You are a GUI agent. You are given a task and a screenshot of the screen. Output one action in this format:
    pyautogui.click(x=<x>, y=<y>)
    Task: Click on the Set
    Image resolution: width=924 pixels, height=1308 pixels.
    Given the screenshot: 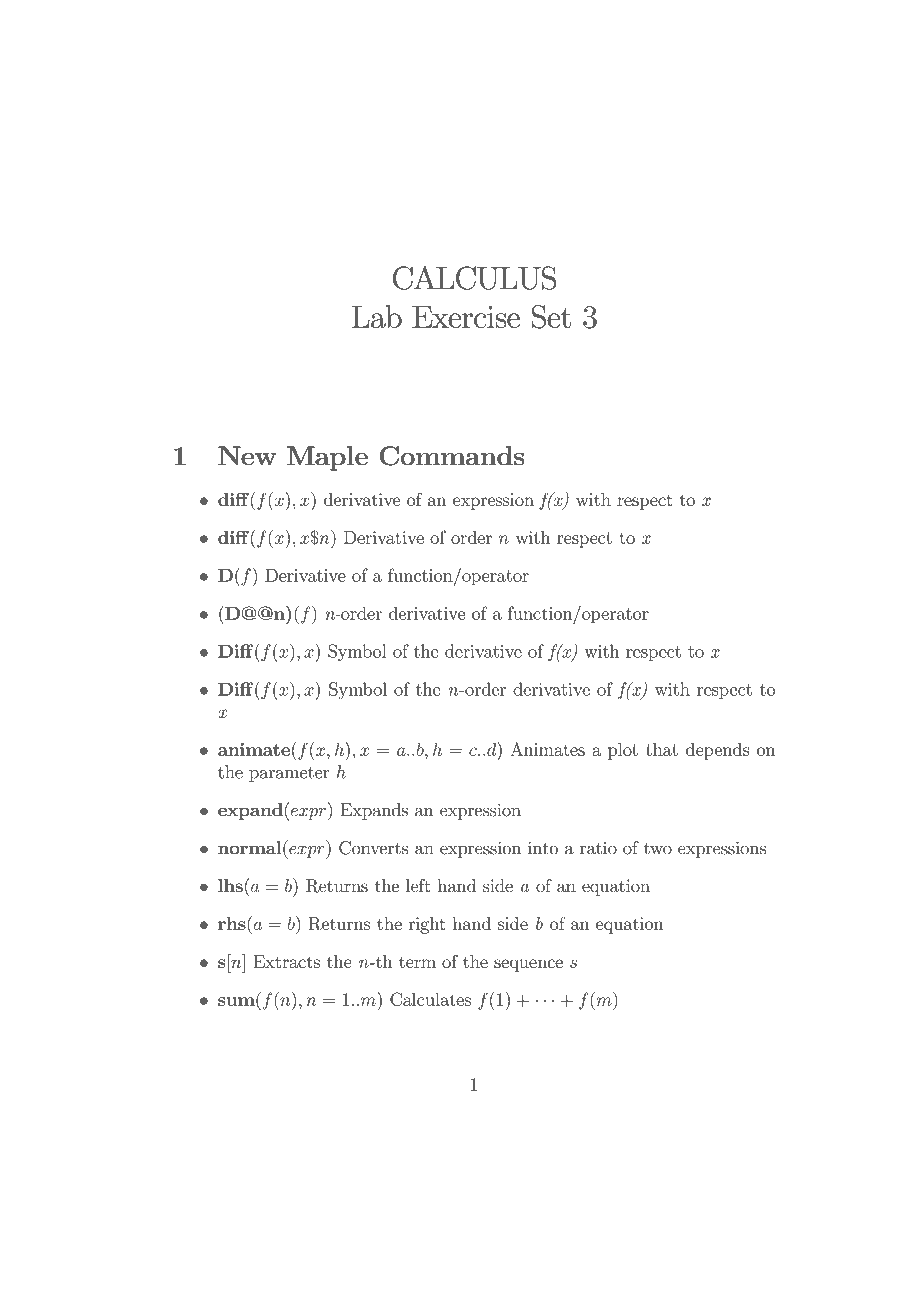 What is the action you would take?
    pyautogui.click(x=551, y=317)
